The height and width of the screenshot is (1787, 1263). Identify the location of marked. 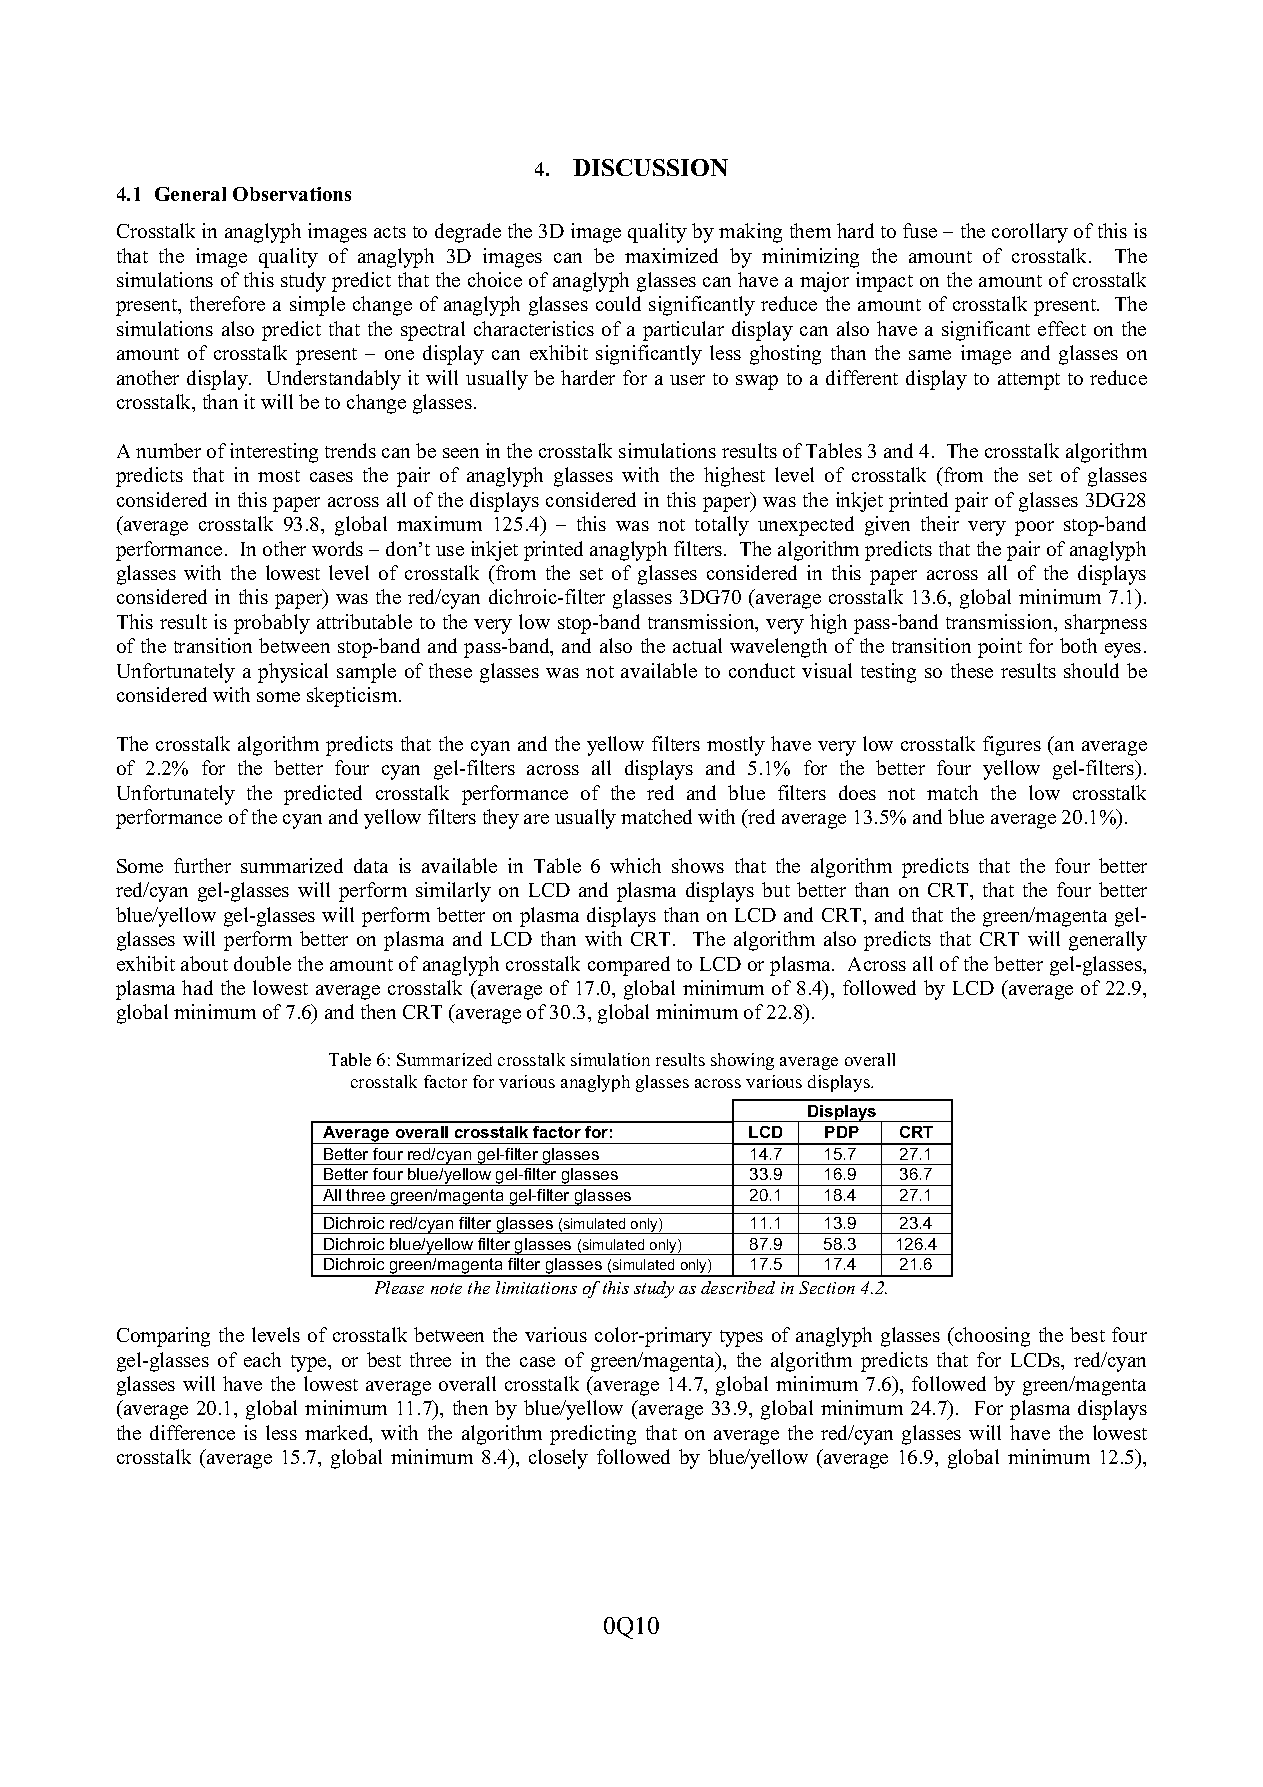
(338, 1434).
